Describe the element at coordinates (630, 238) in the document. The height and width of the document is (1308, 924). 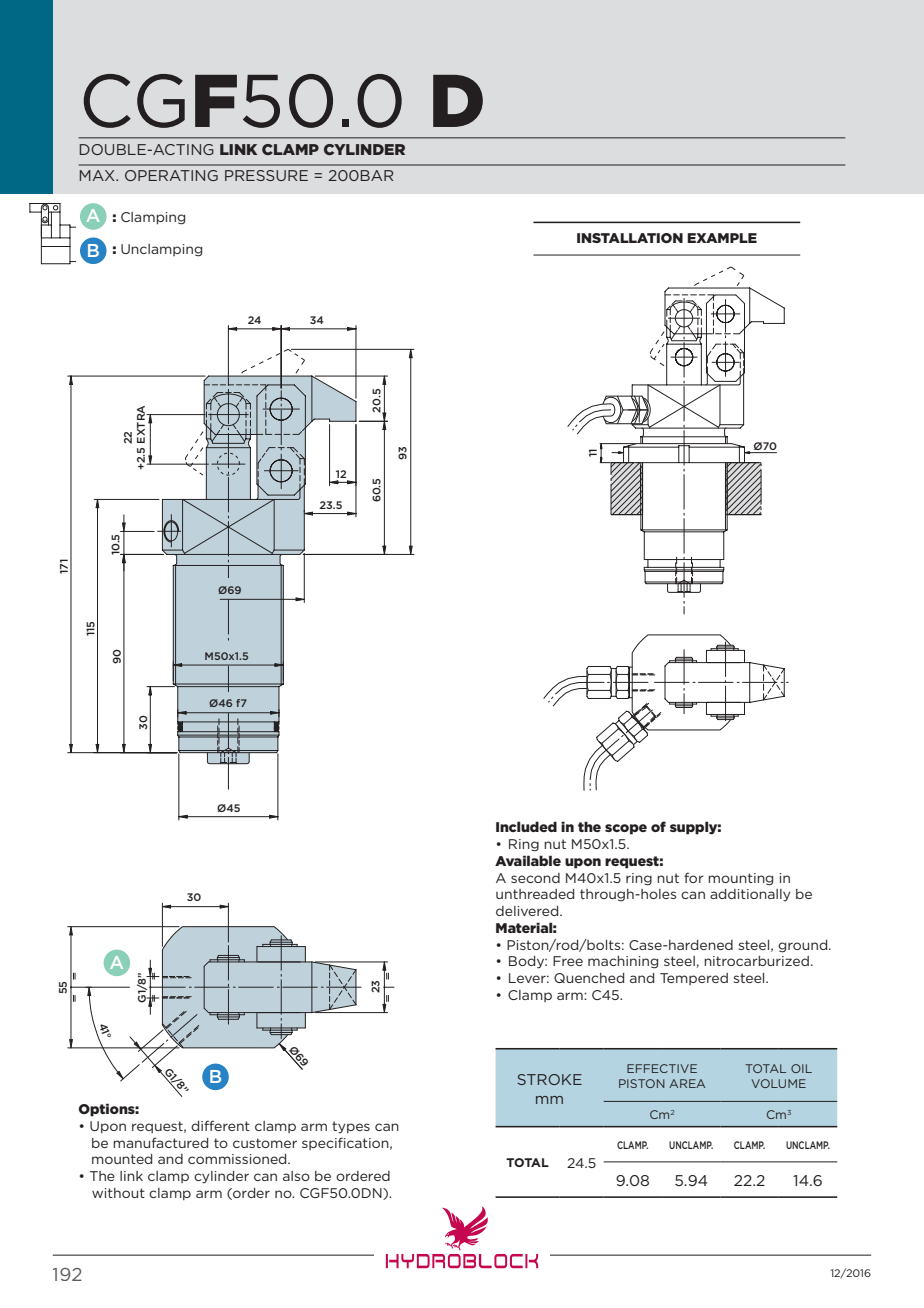
I see `Installation` at that location.
